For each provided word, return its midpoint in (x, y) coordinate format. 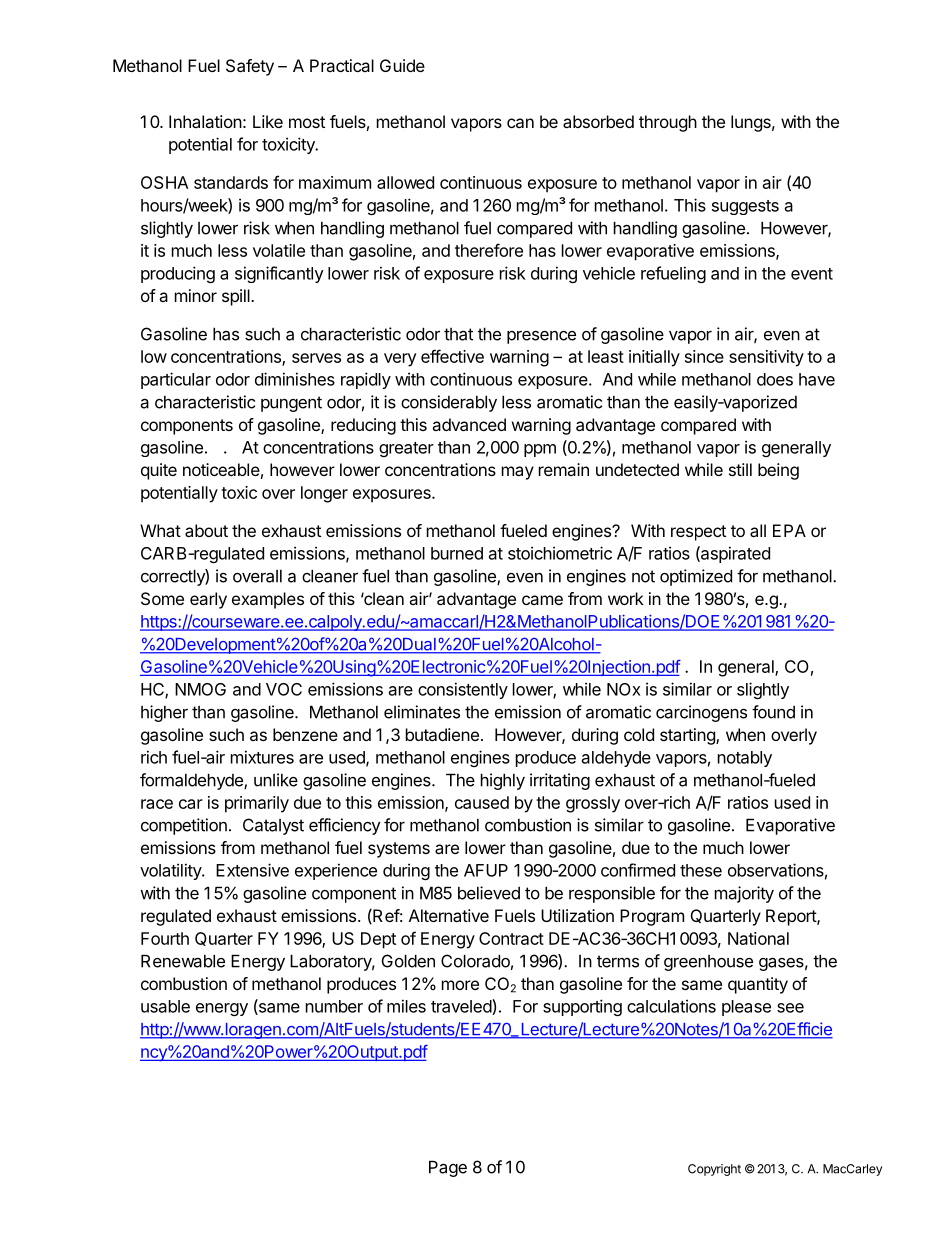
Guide (402, 65)
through (668, 123)
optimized (696, 577)
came (542, 600)
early (208, 600)
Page (448, 1168)
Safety (250, 67)
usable (165, 1006)
